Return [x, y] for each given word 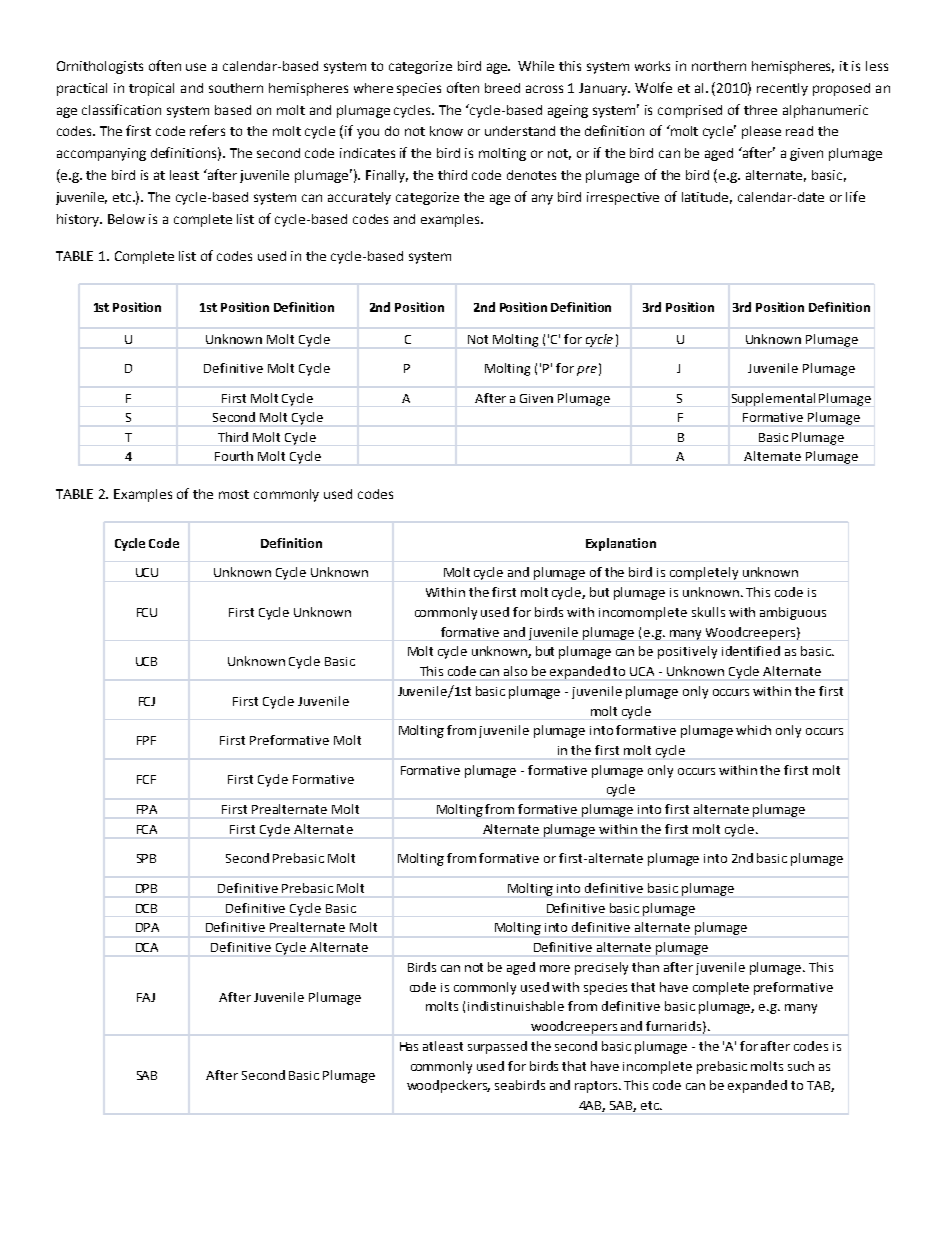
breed [502, 88]
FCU [147, 612]
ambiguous [793, 613]
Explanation [621, 544]
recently [782, 89]
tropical [151, 89]
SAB [147, 1075]
